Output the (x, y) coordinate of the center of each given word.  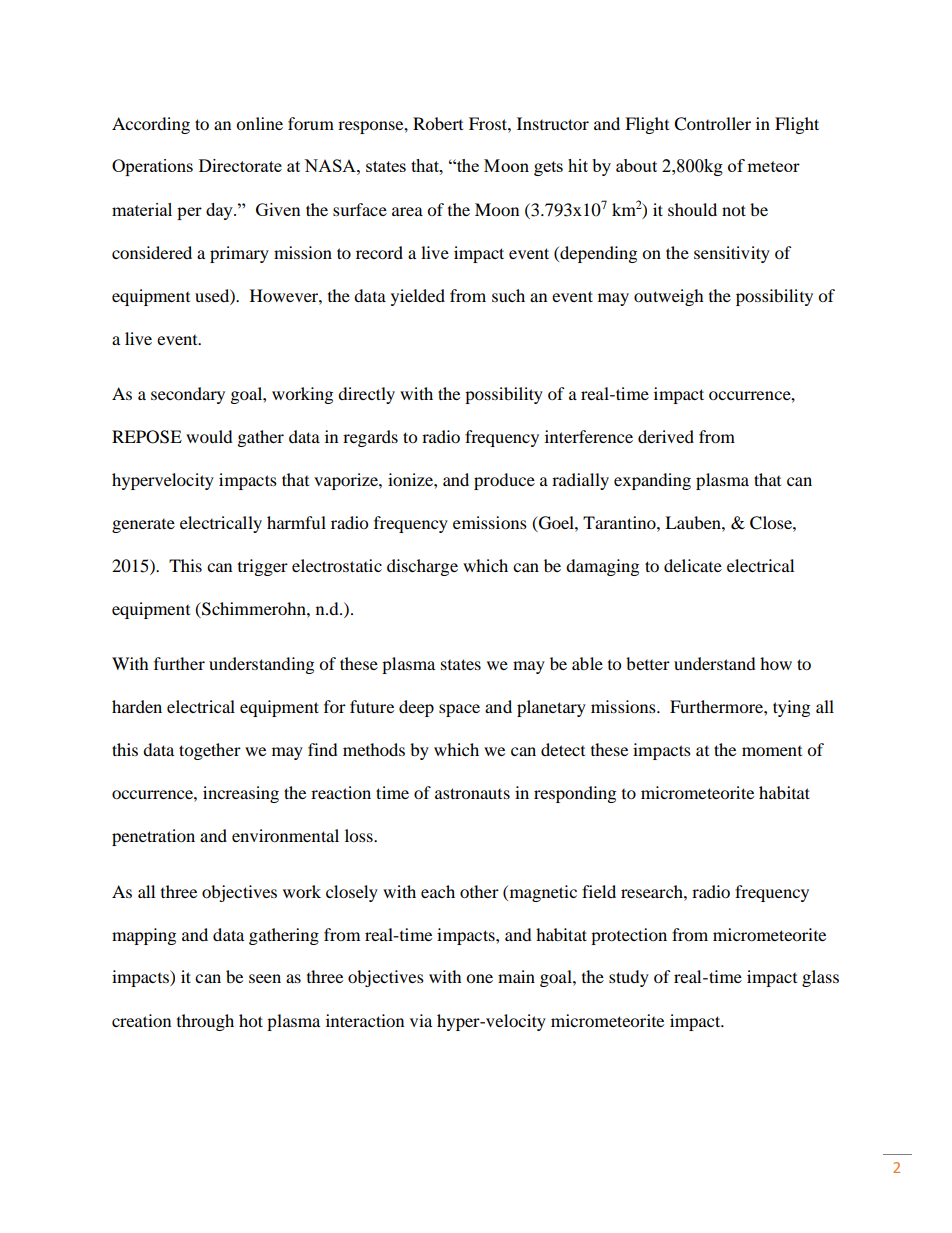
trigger (263, 567)
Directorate (240, 165)
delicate (693, 565)
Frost (489, 123)
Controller (712, 124)
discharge (422, 567)
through (205, 1022)
